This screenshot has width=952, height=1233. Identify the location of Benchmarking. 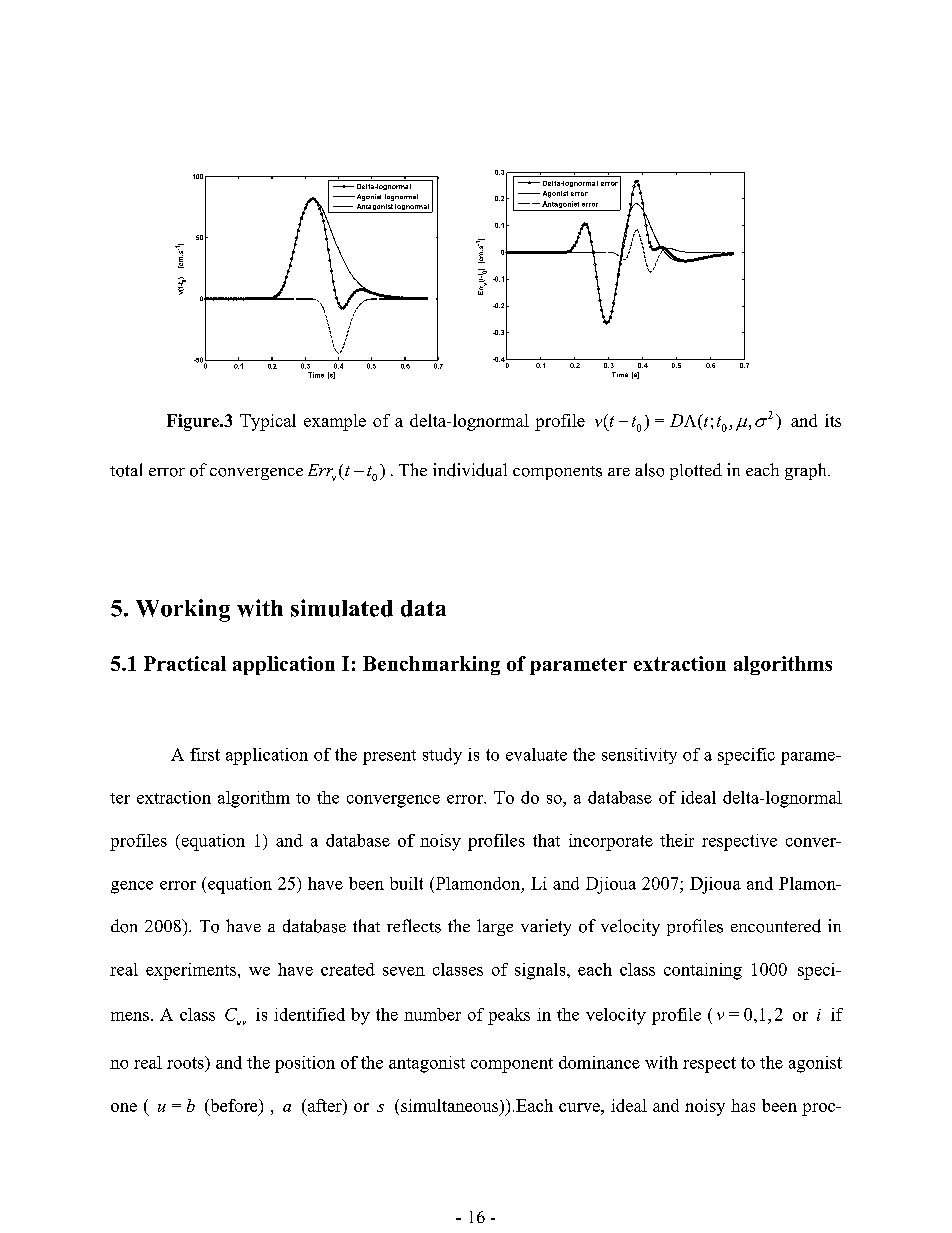
(431, 665).
